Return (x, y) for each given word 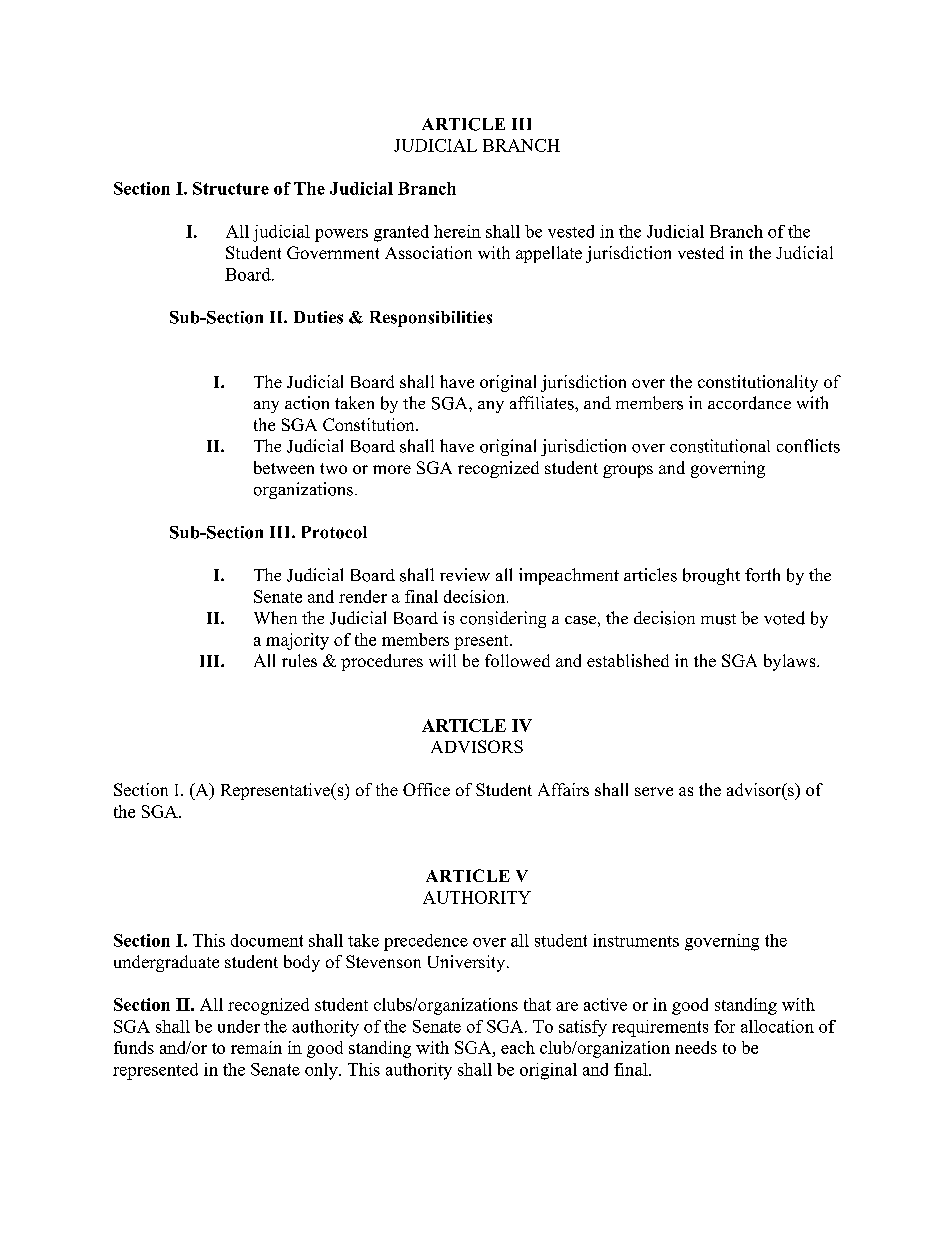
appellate (549, 254)
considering (503, 619)
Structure (231, 188)
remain (256, 1047)
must (718, 619)
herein (457, 231)
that (537, 1004)
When (275, 617)
